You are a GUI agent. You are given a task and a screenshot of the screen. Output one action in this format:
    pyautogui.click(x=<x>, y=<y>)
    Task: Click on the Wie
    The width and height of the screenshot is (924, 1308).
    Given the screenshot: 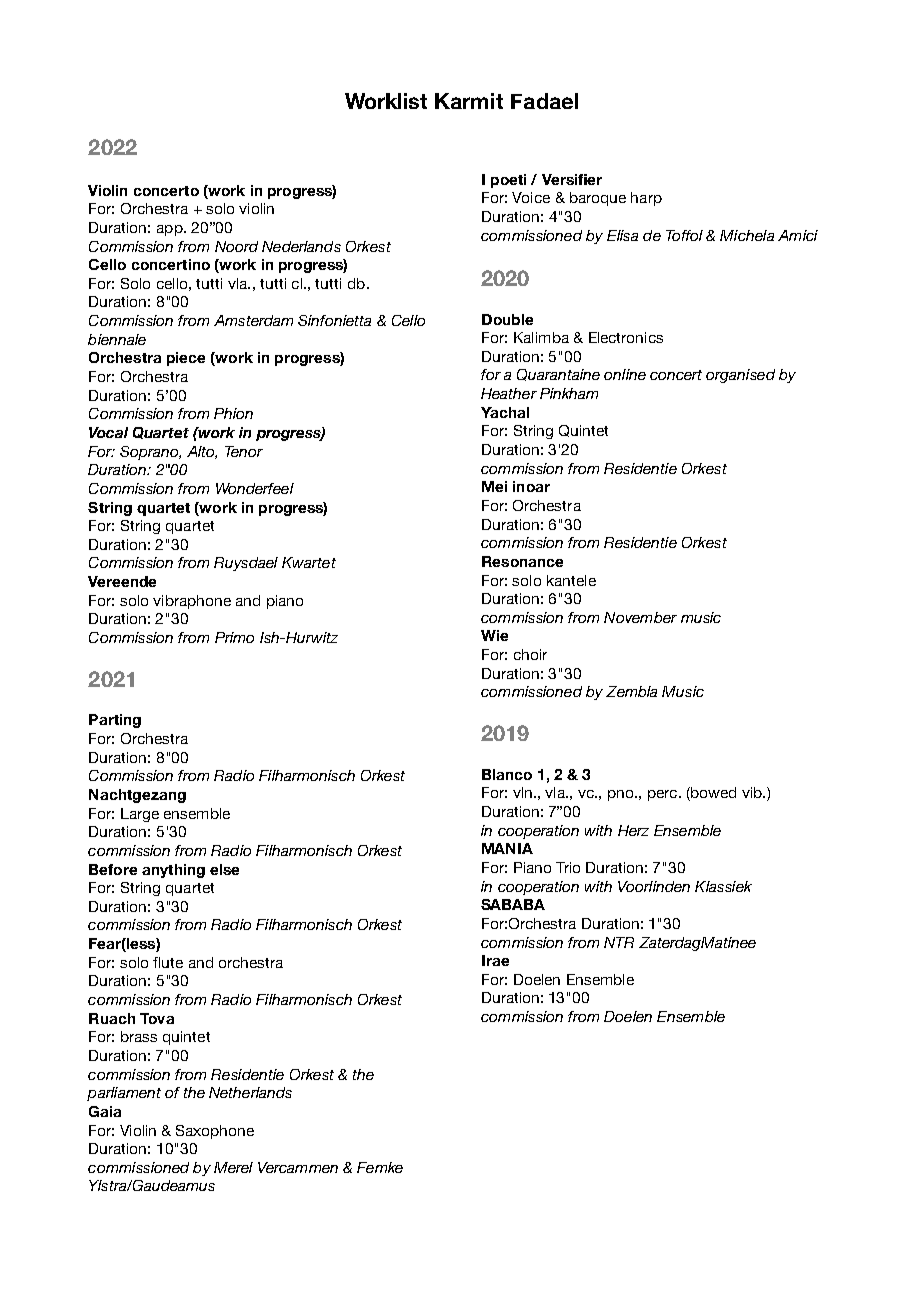 What is the action you would take?
    pyautogui.click(x=494, y=635)
